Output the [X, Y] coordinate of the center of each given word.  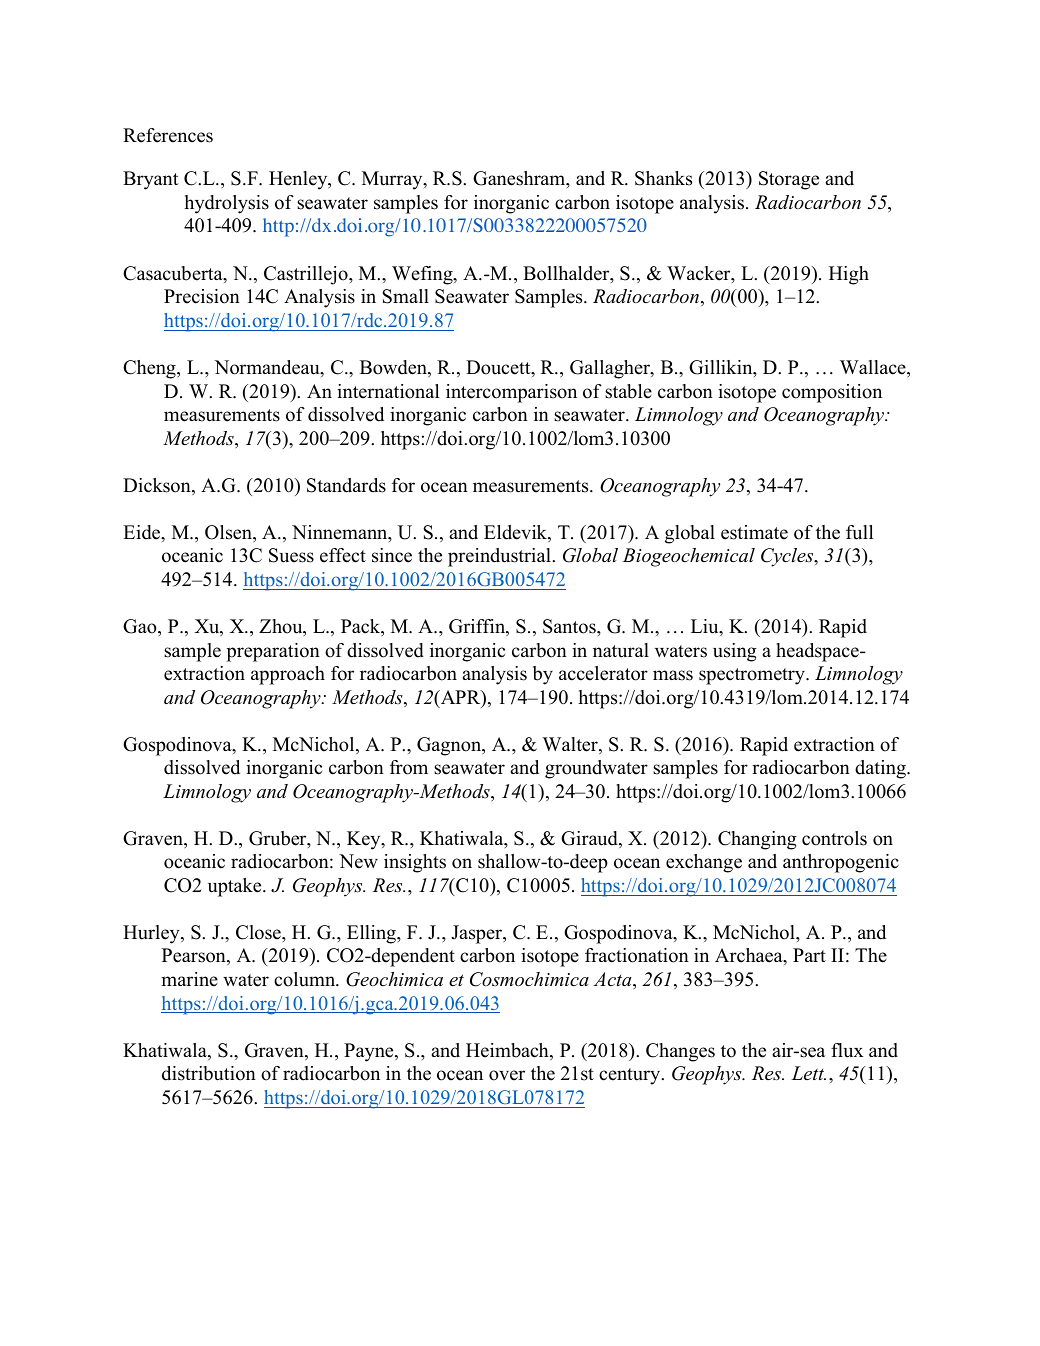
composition [832, 393]
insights [415, 863]
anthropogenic [841, 863]
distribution [209, 1073]
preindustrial [500, 557]
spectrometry [753, 676]
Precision [202, 296]
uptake [236, 887]
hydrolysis [226, 204]
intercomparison [511, 393]
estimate [754, 532]
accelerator [603, 673]
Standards [346, 485]
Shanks [663, 178]
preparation [273, 652]
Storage [789, 180]
